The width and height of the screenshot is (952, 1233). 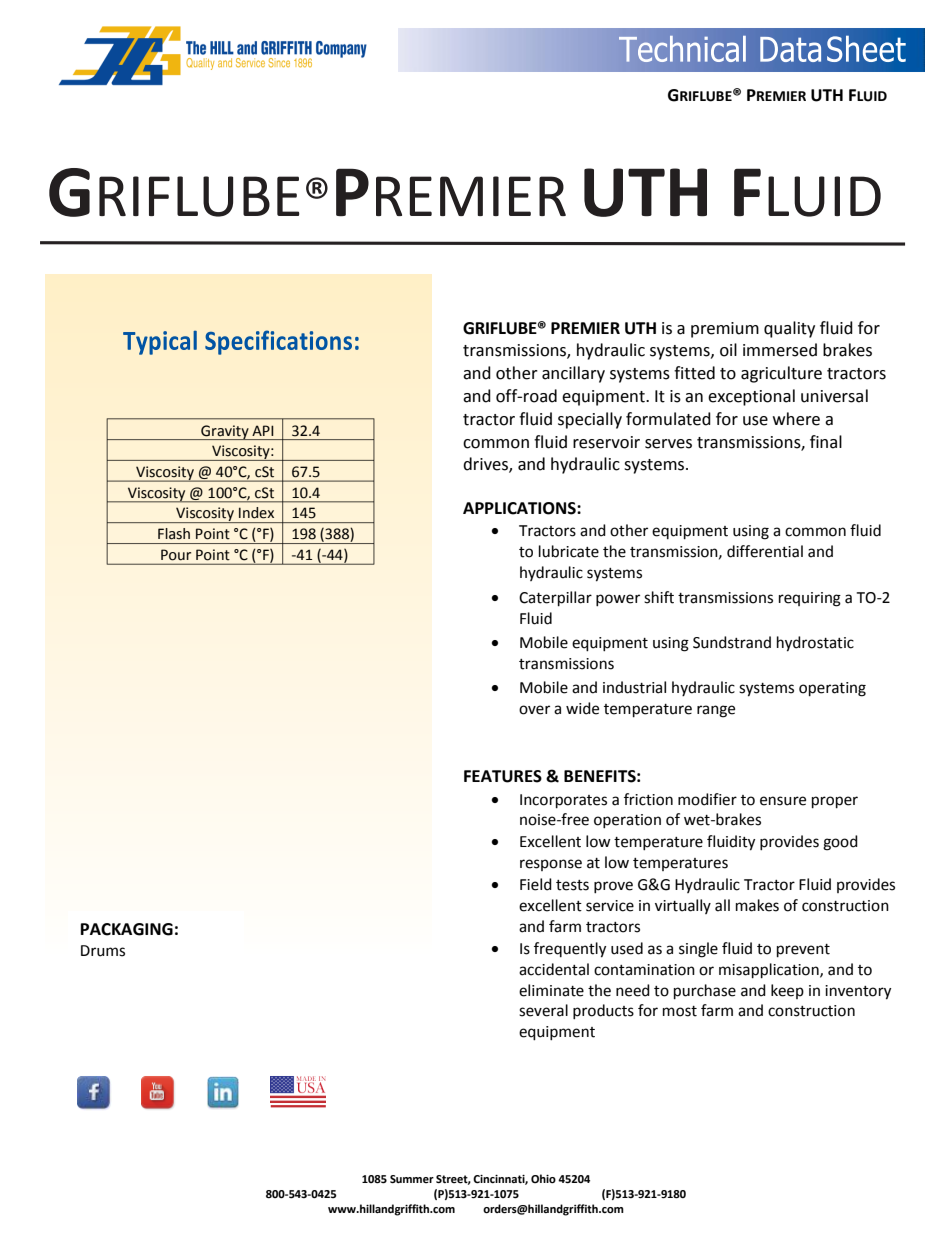 What do you see at coordinates (412, 1179) in the screenshot?
I see `Summer` at bounding box center [412, 1179].
